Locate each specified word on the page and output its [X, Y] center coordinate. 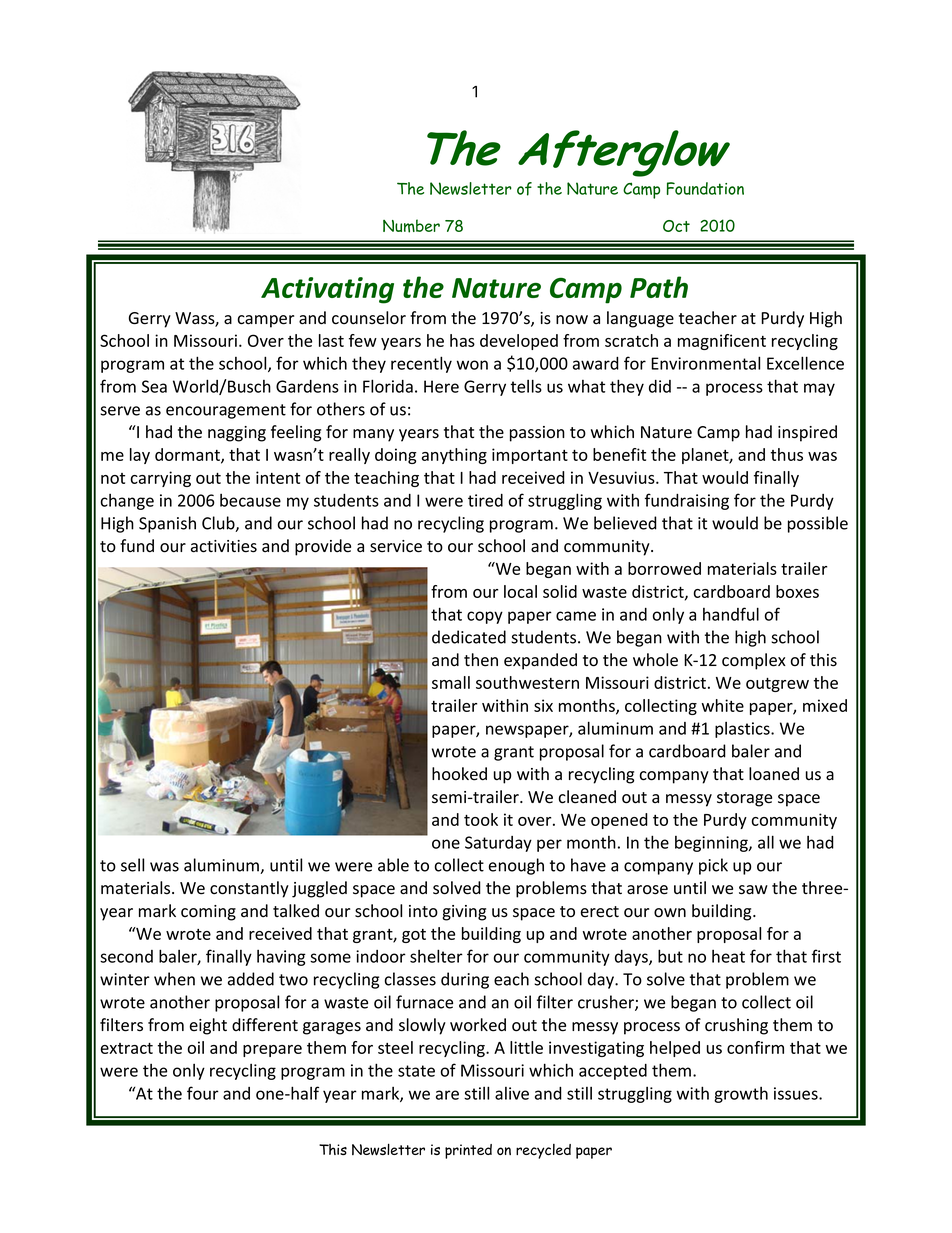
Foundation [705, 188]
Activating [327, 290]
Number [411, 226]
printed [468, 1151]
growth [741, 1095]
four [203, 1093]
